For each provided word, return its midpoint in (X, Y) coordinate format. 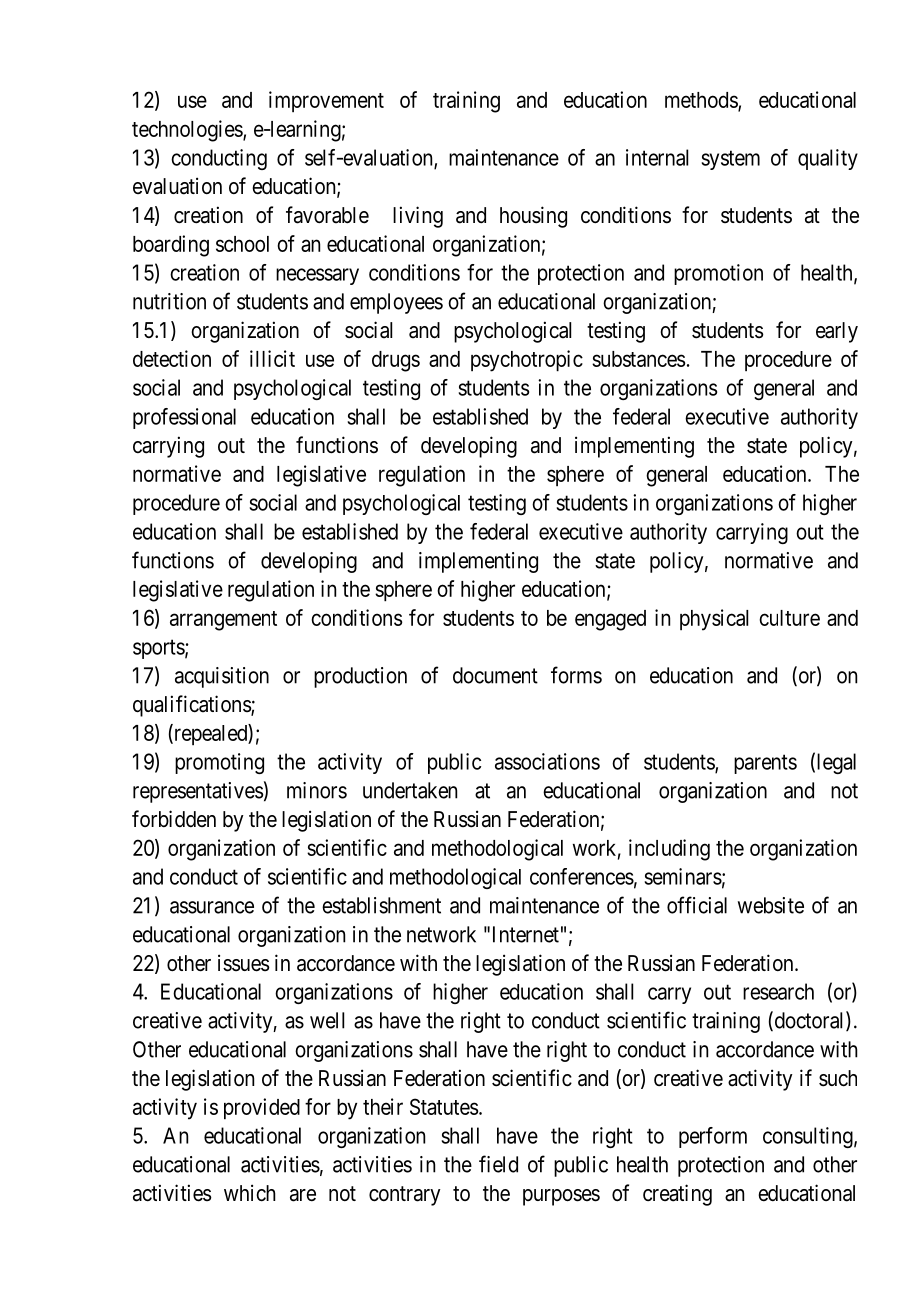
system (730, 160)
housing (533, 217)
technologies (188, 131)
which (250, 1193)
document (495, 675)
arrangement (223, 621)
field (498, 1164)
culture (789, 618)
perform (713, 1137)
